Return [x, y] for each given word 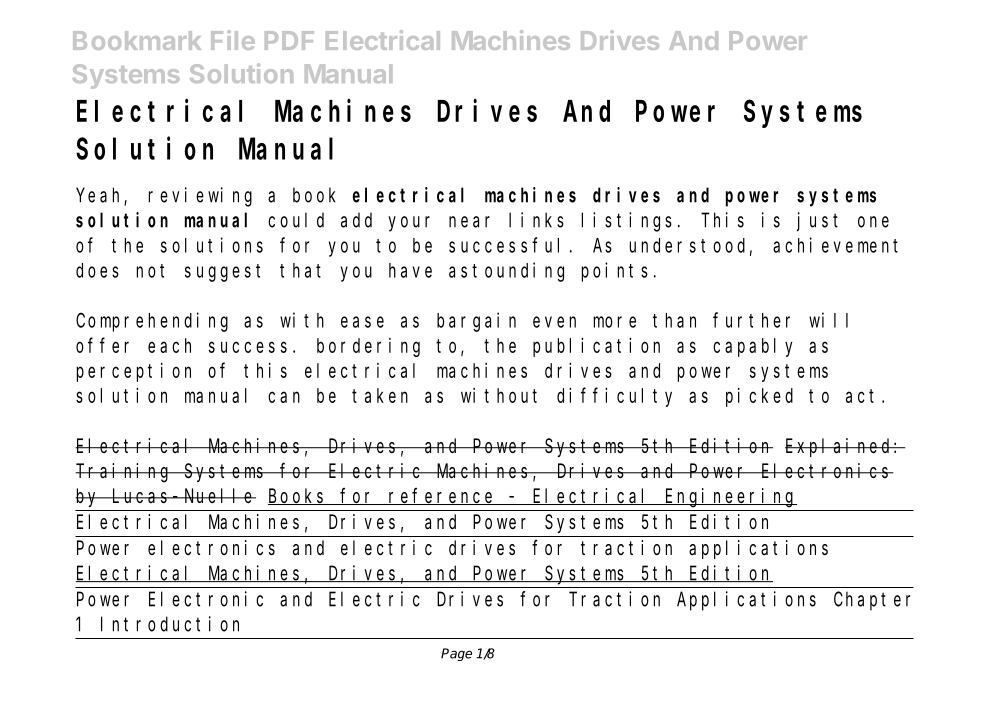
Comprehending [152, 322]
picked [759, 397]
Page [456, 654]
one [873, 222]
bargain [476, 322]
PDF [289, 40]
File [233, 40]
